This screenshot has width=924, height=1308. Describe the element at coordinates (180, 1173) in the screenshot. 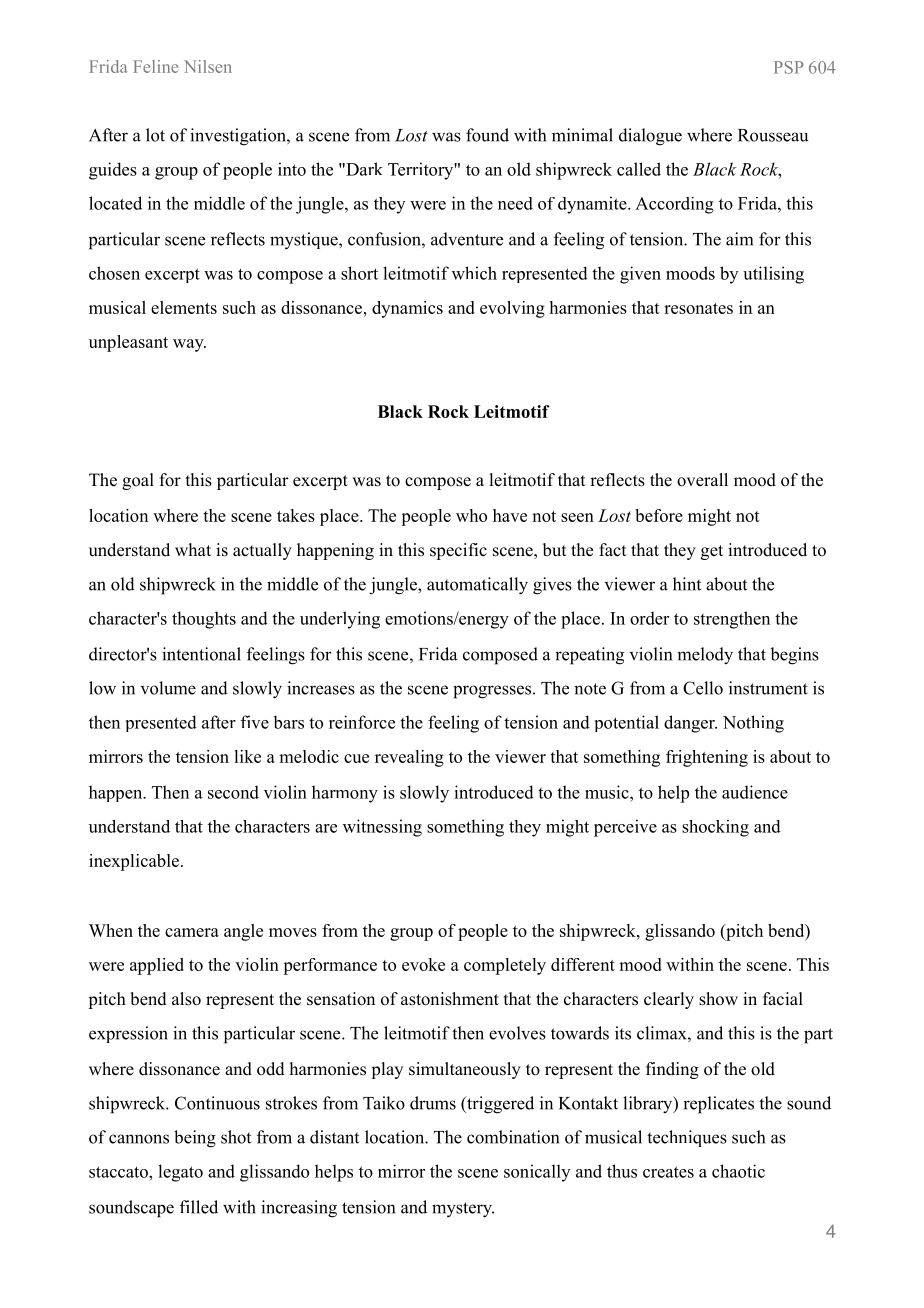

I see `legato` at that location.
